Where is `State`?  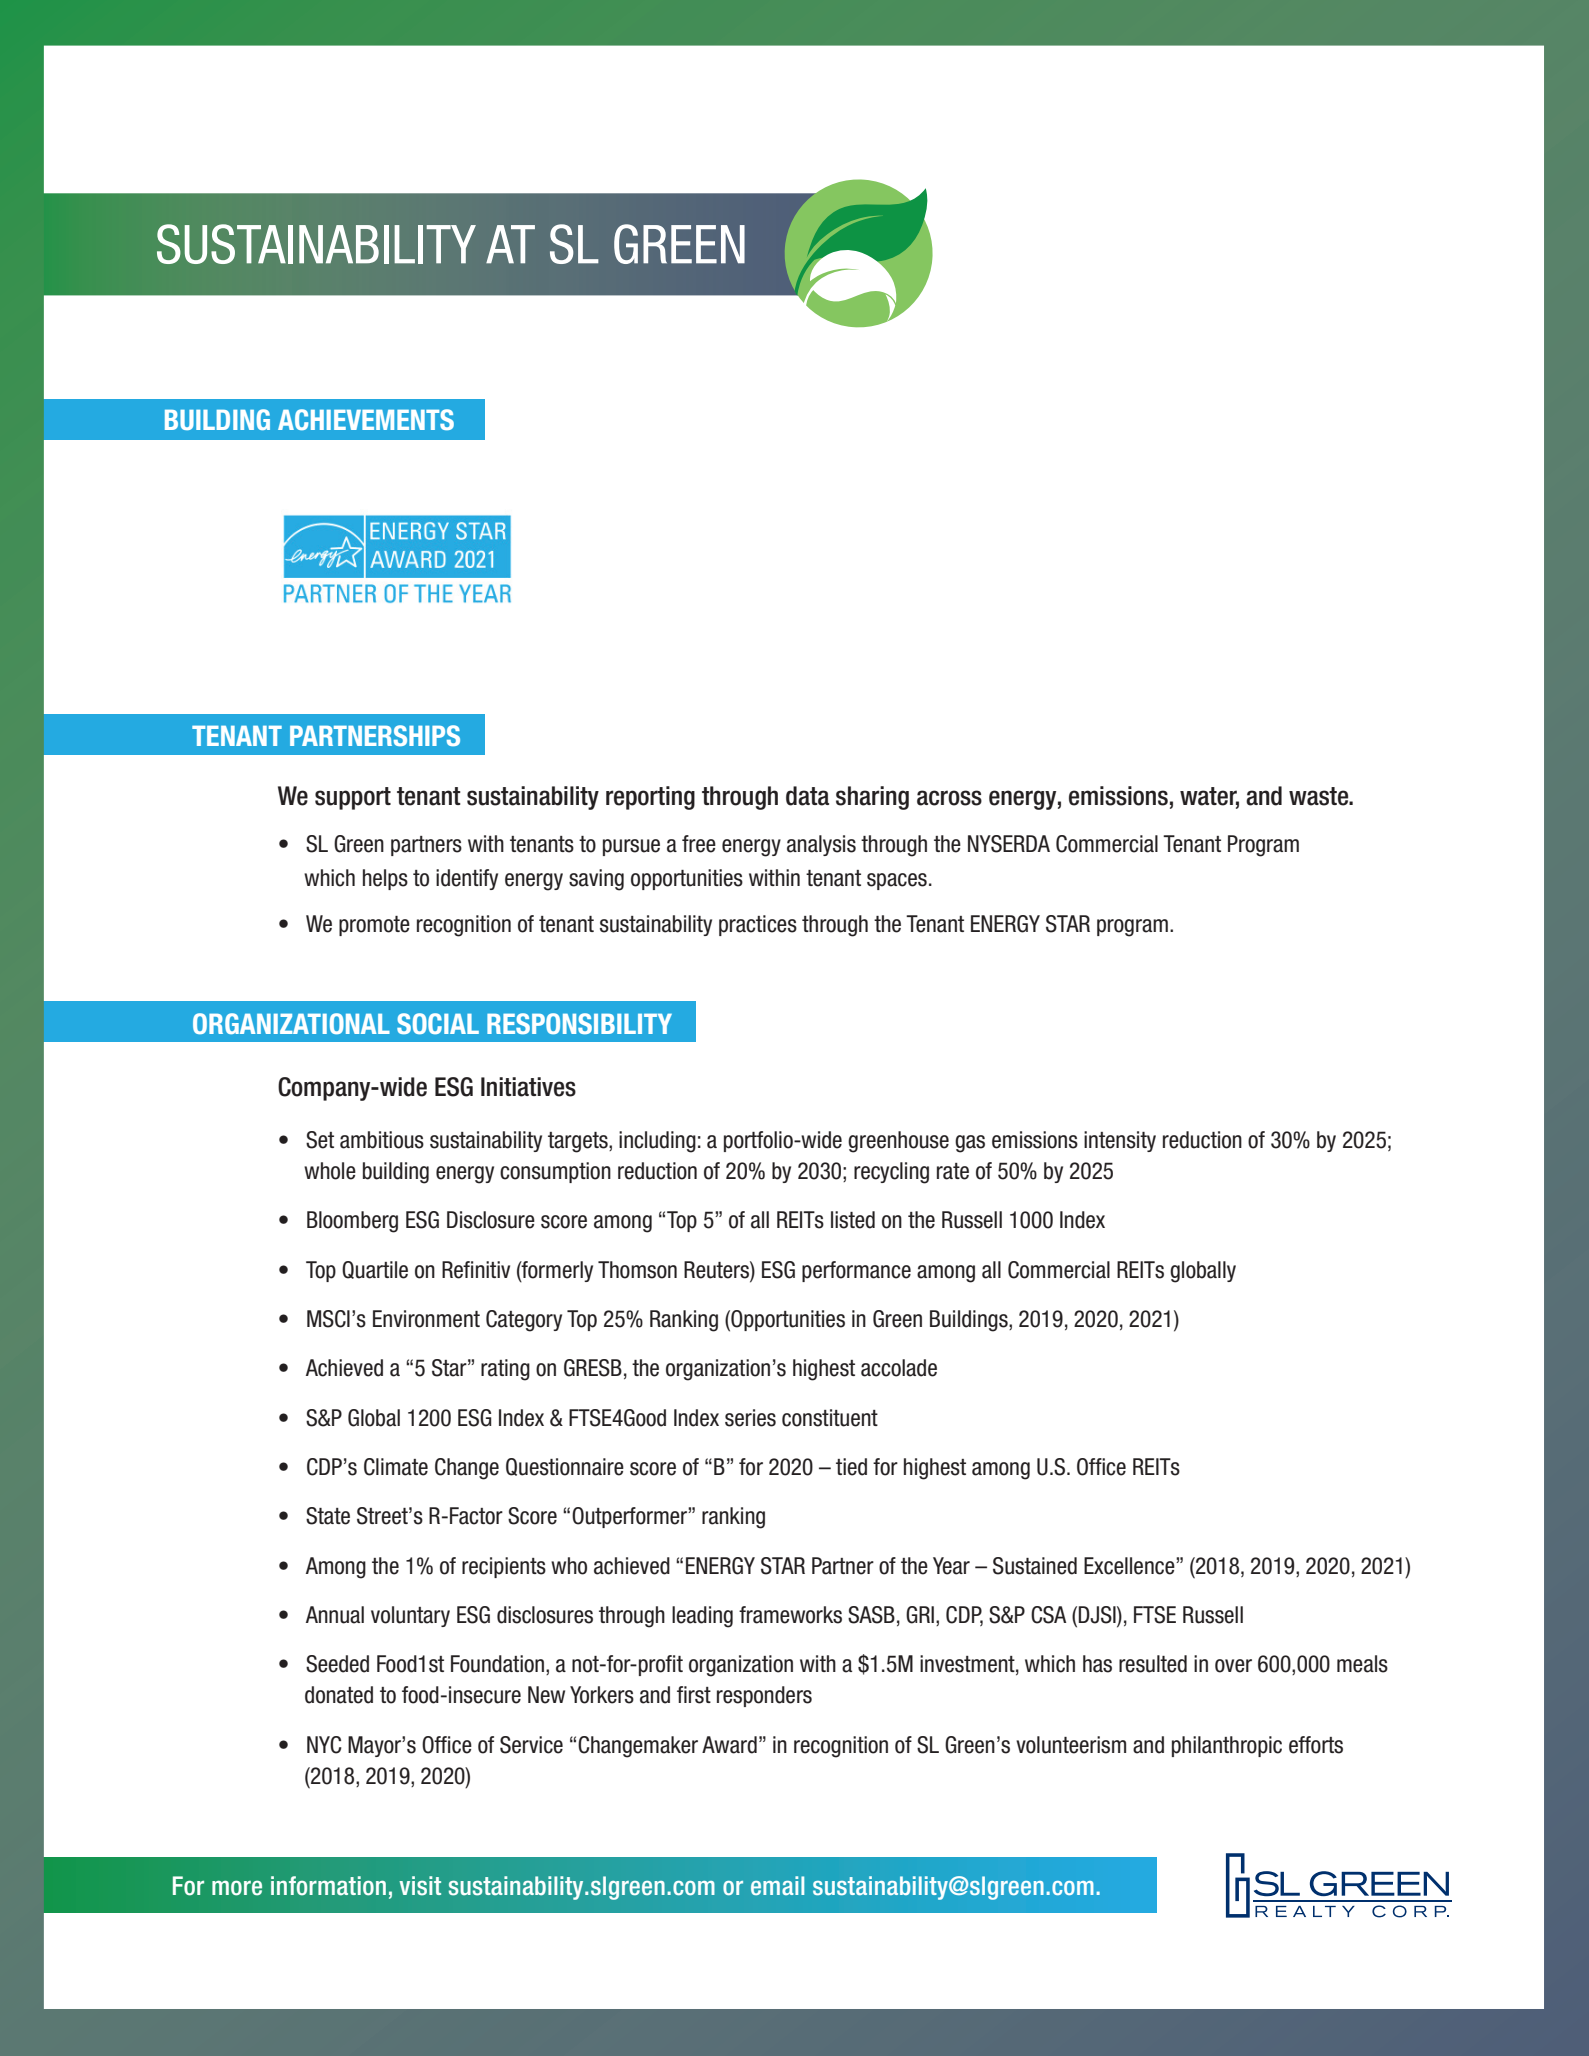
State is located at coordinates (328, 1516).
